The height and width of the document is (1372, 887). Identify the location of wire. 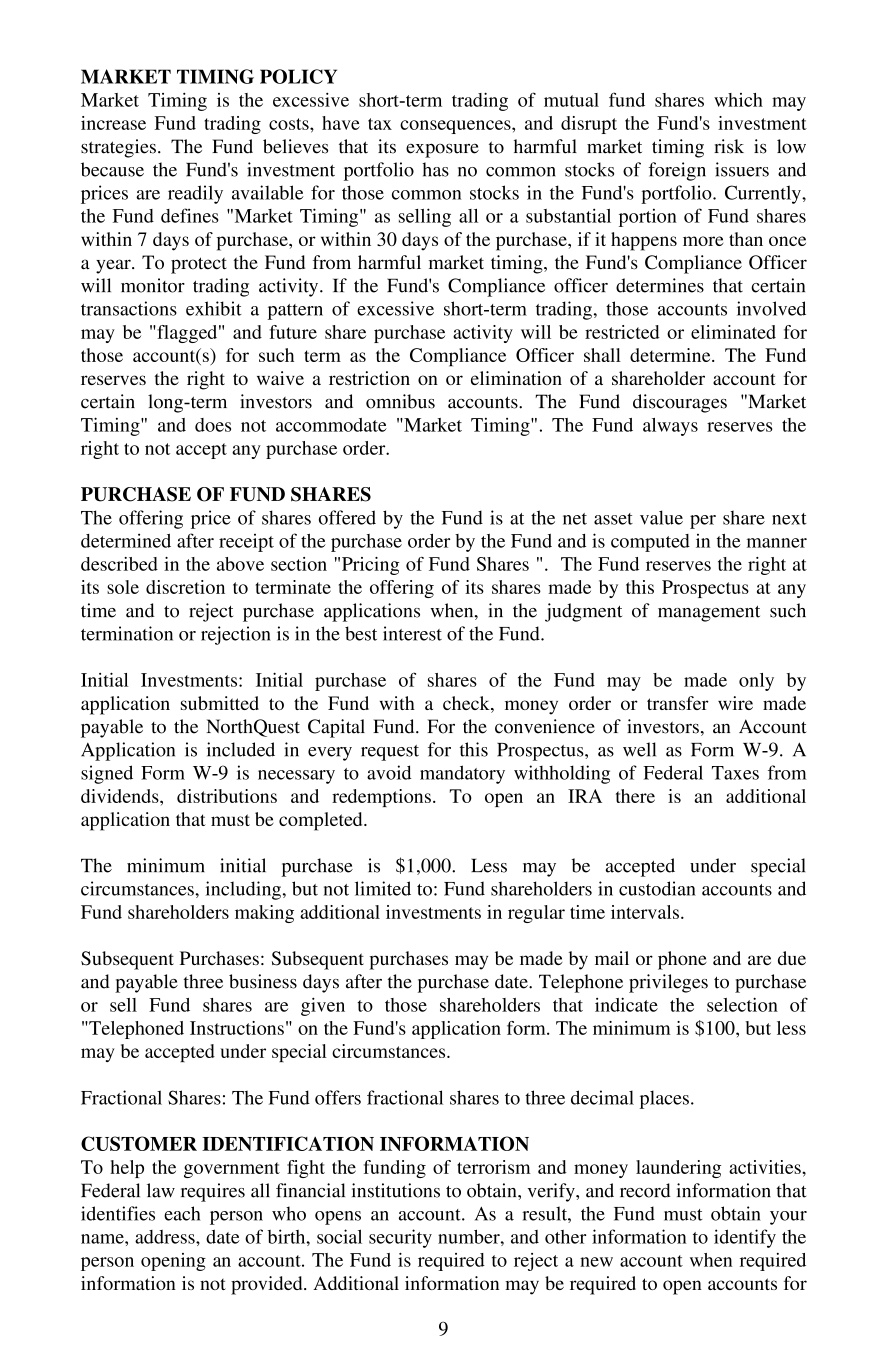
(735, 703).
